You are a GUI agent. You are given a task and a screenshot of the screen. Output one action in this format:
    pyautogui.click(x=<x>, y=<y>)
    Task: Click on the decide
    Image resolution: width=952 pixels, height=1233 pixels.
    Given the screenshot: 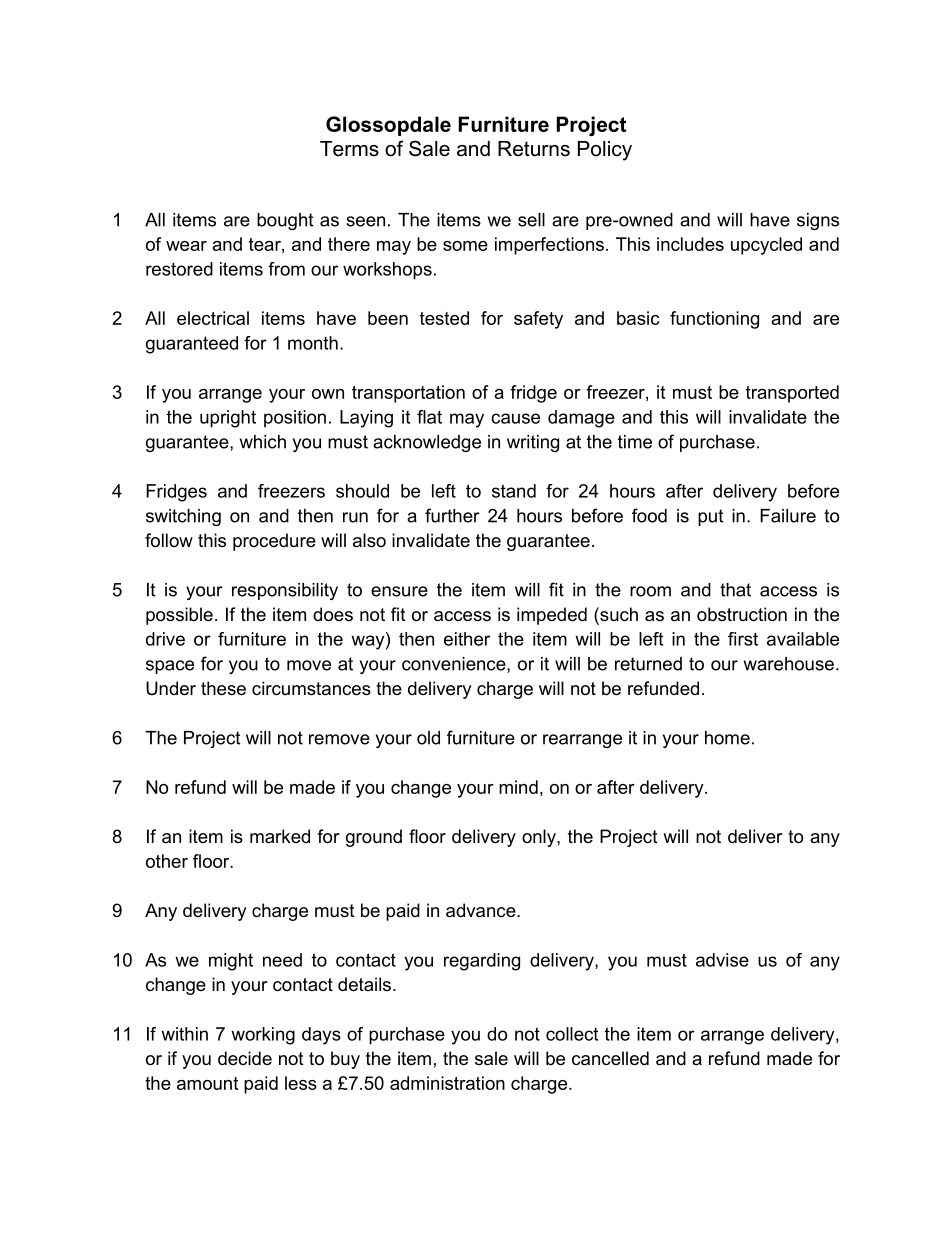 What is the action you would take?
    pyautogui.click(x=245, y=1058)
